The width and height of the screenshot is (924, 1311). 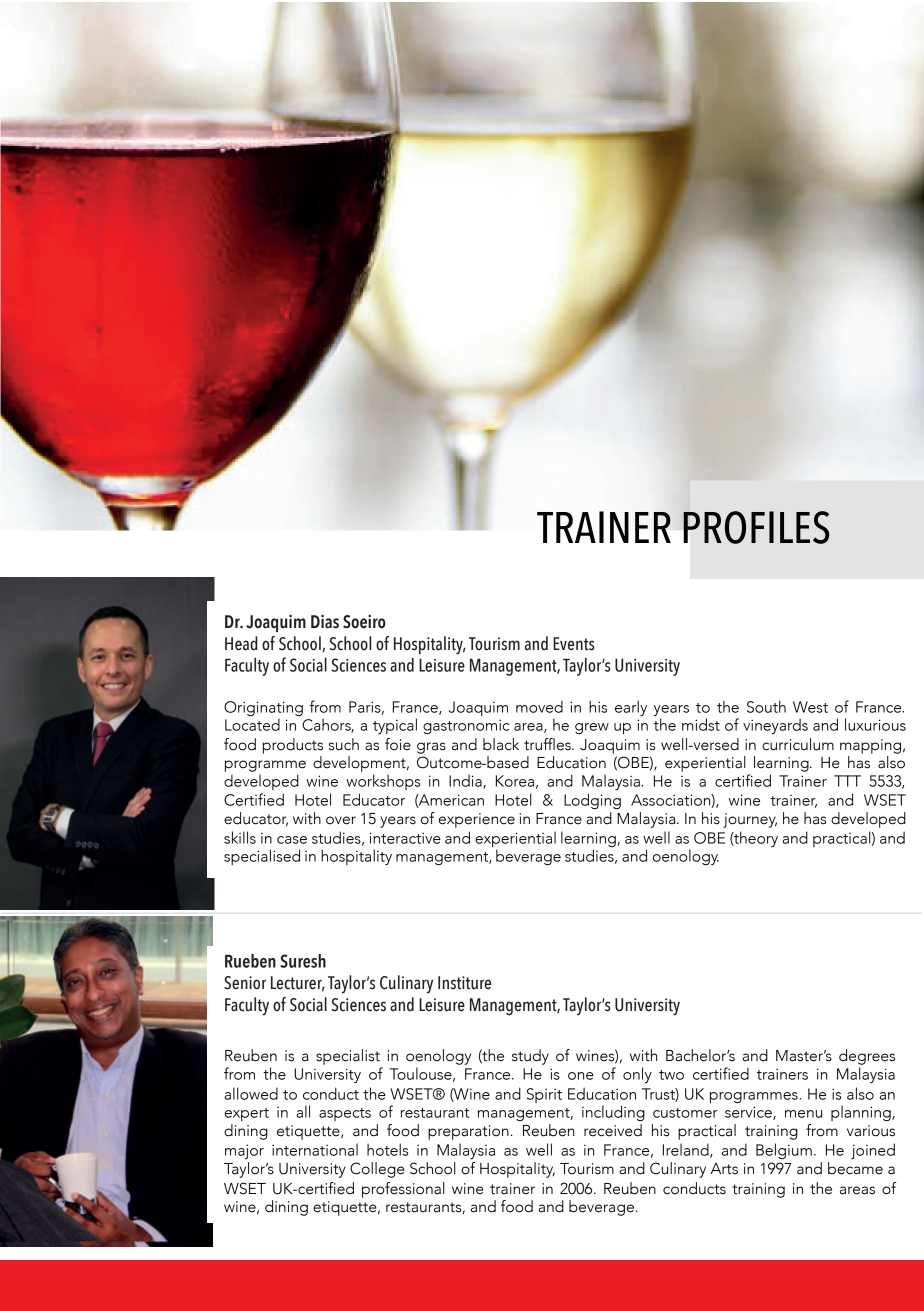 What do you see at coordinates (756, 527) in the screenshot?
I see `PROFILES` at bounding box center [756, 527].
